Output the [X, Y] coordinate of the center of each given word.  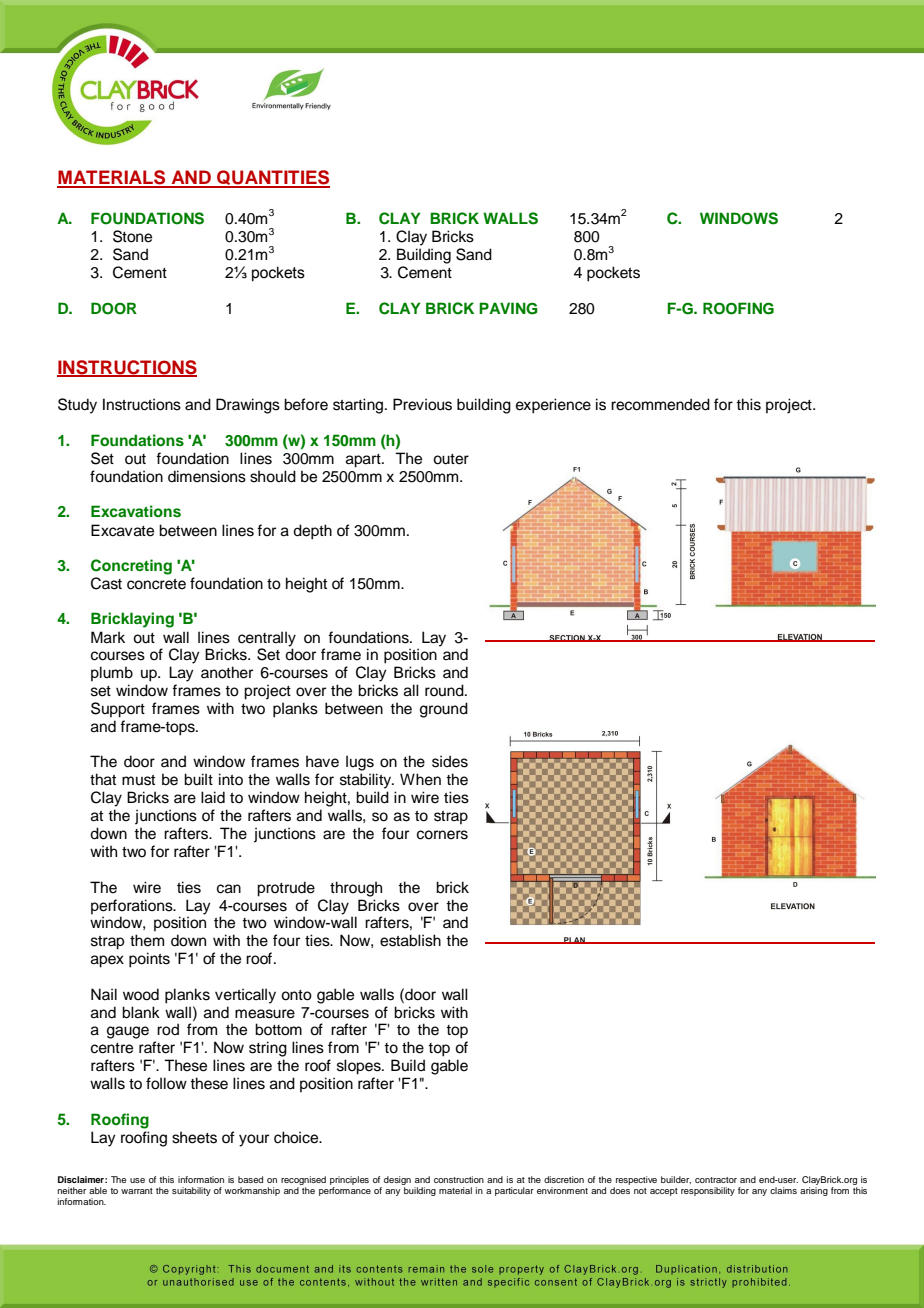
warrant [137, 1191]
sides [450, 761]
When [420, 779]
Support [118, 710]
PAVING [508, 308]
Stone [132, 236]
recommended [660, 404]
